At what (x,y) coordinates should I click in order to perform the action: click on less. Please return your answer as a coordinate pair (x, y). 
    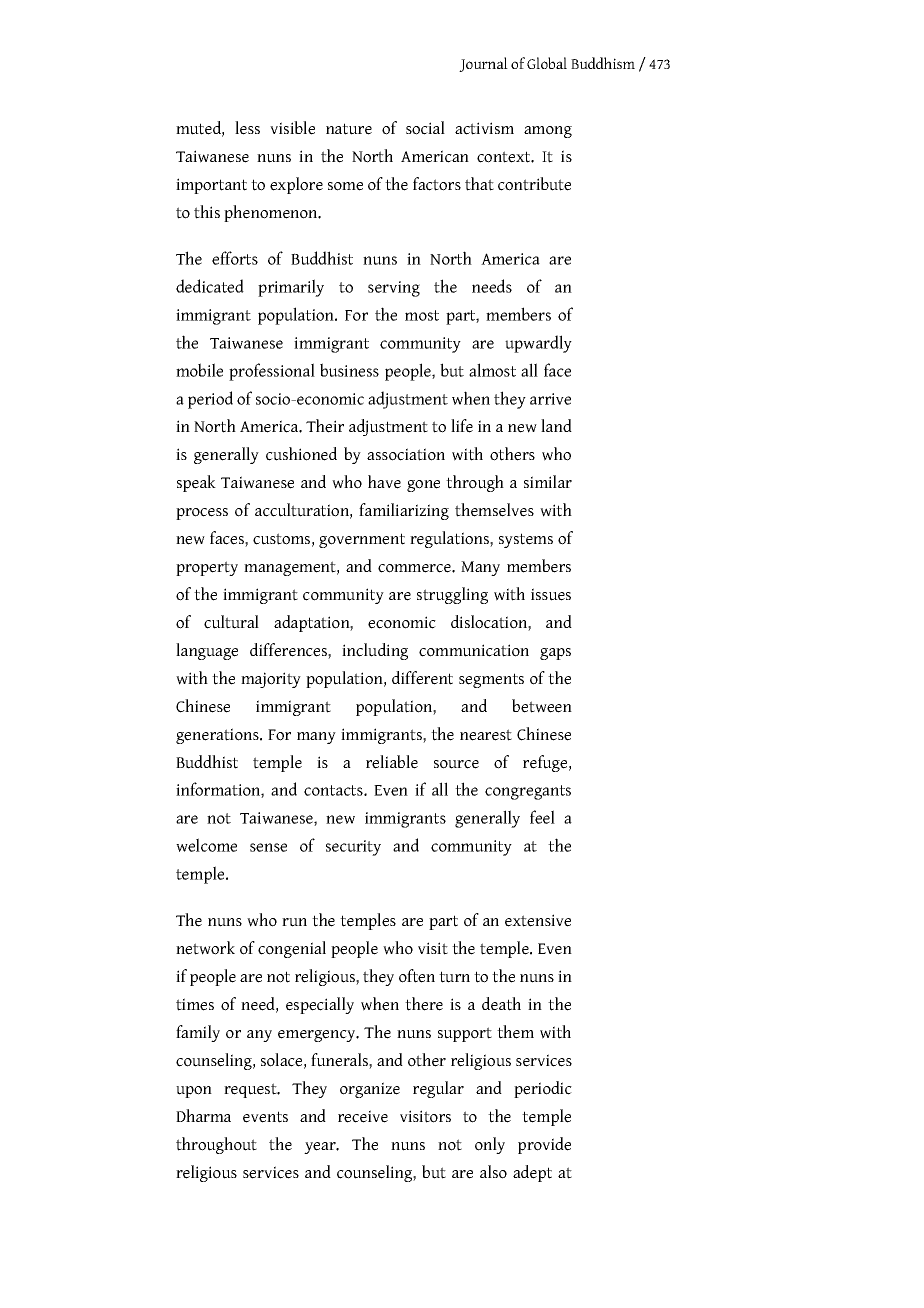
    Looking at the image, I should click on (247, 128).
